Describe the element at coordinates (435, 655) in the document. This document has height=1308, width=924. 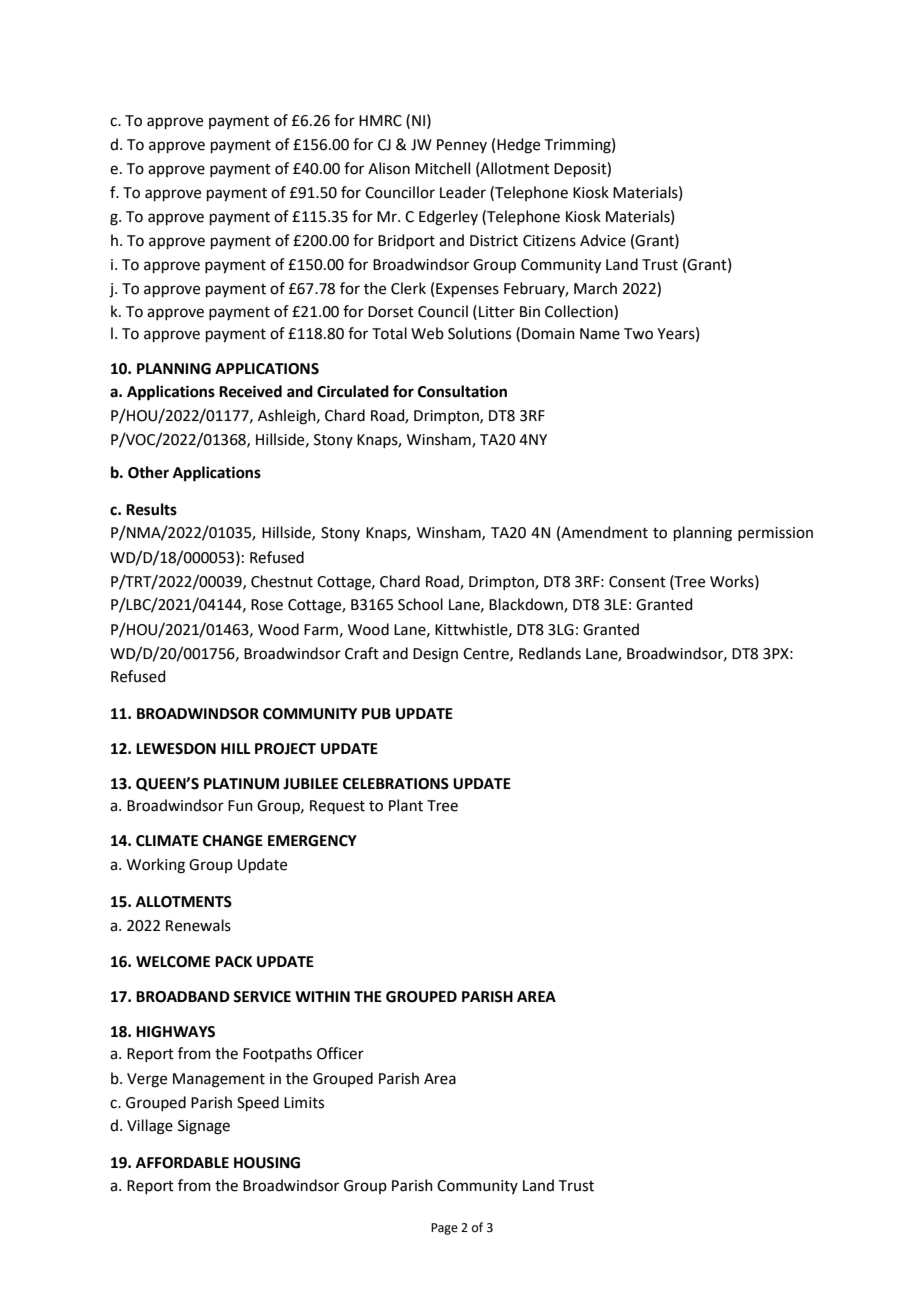
I see `Design` at that location.
